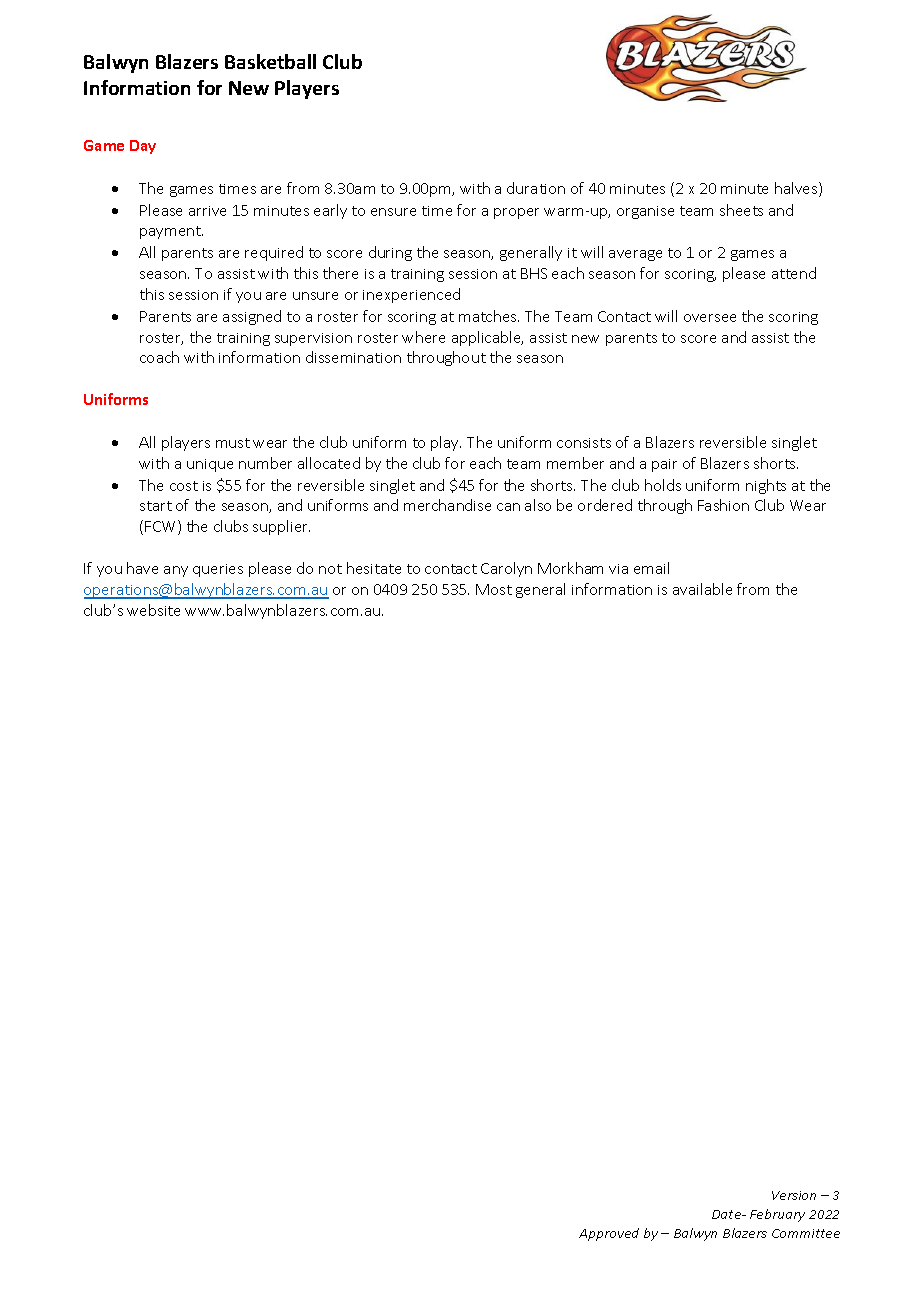 This document has height=1309, width=924. I want to click on website, so click(153, 610).
